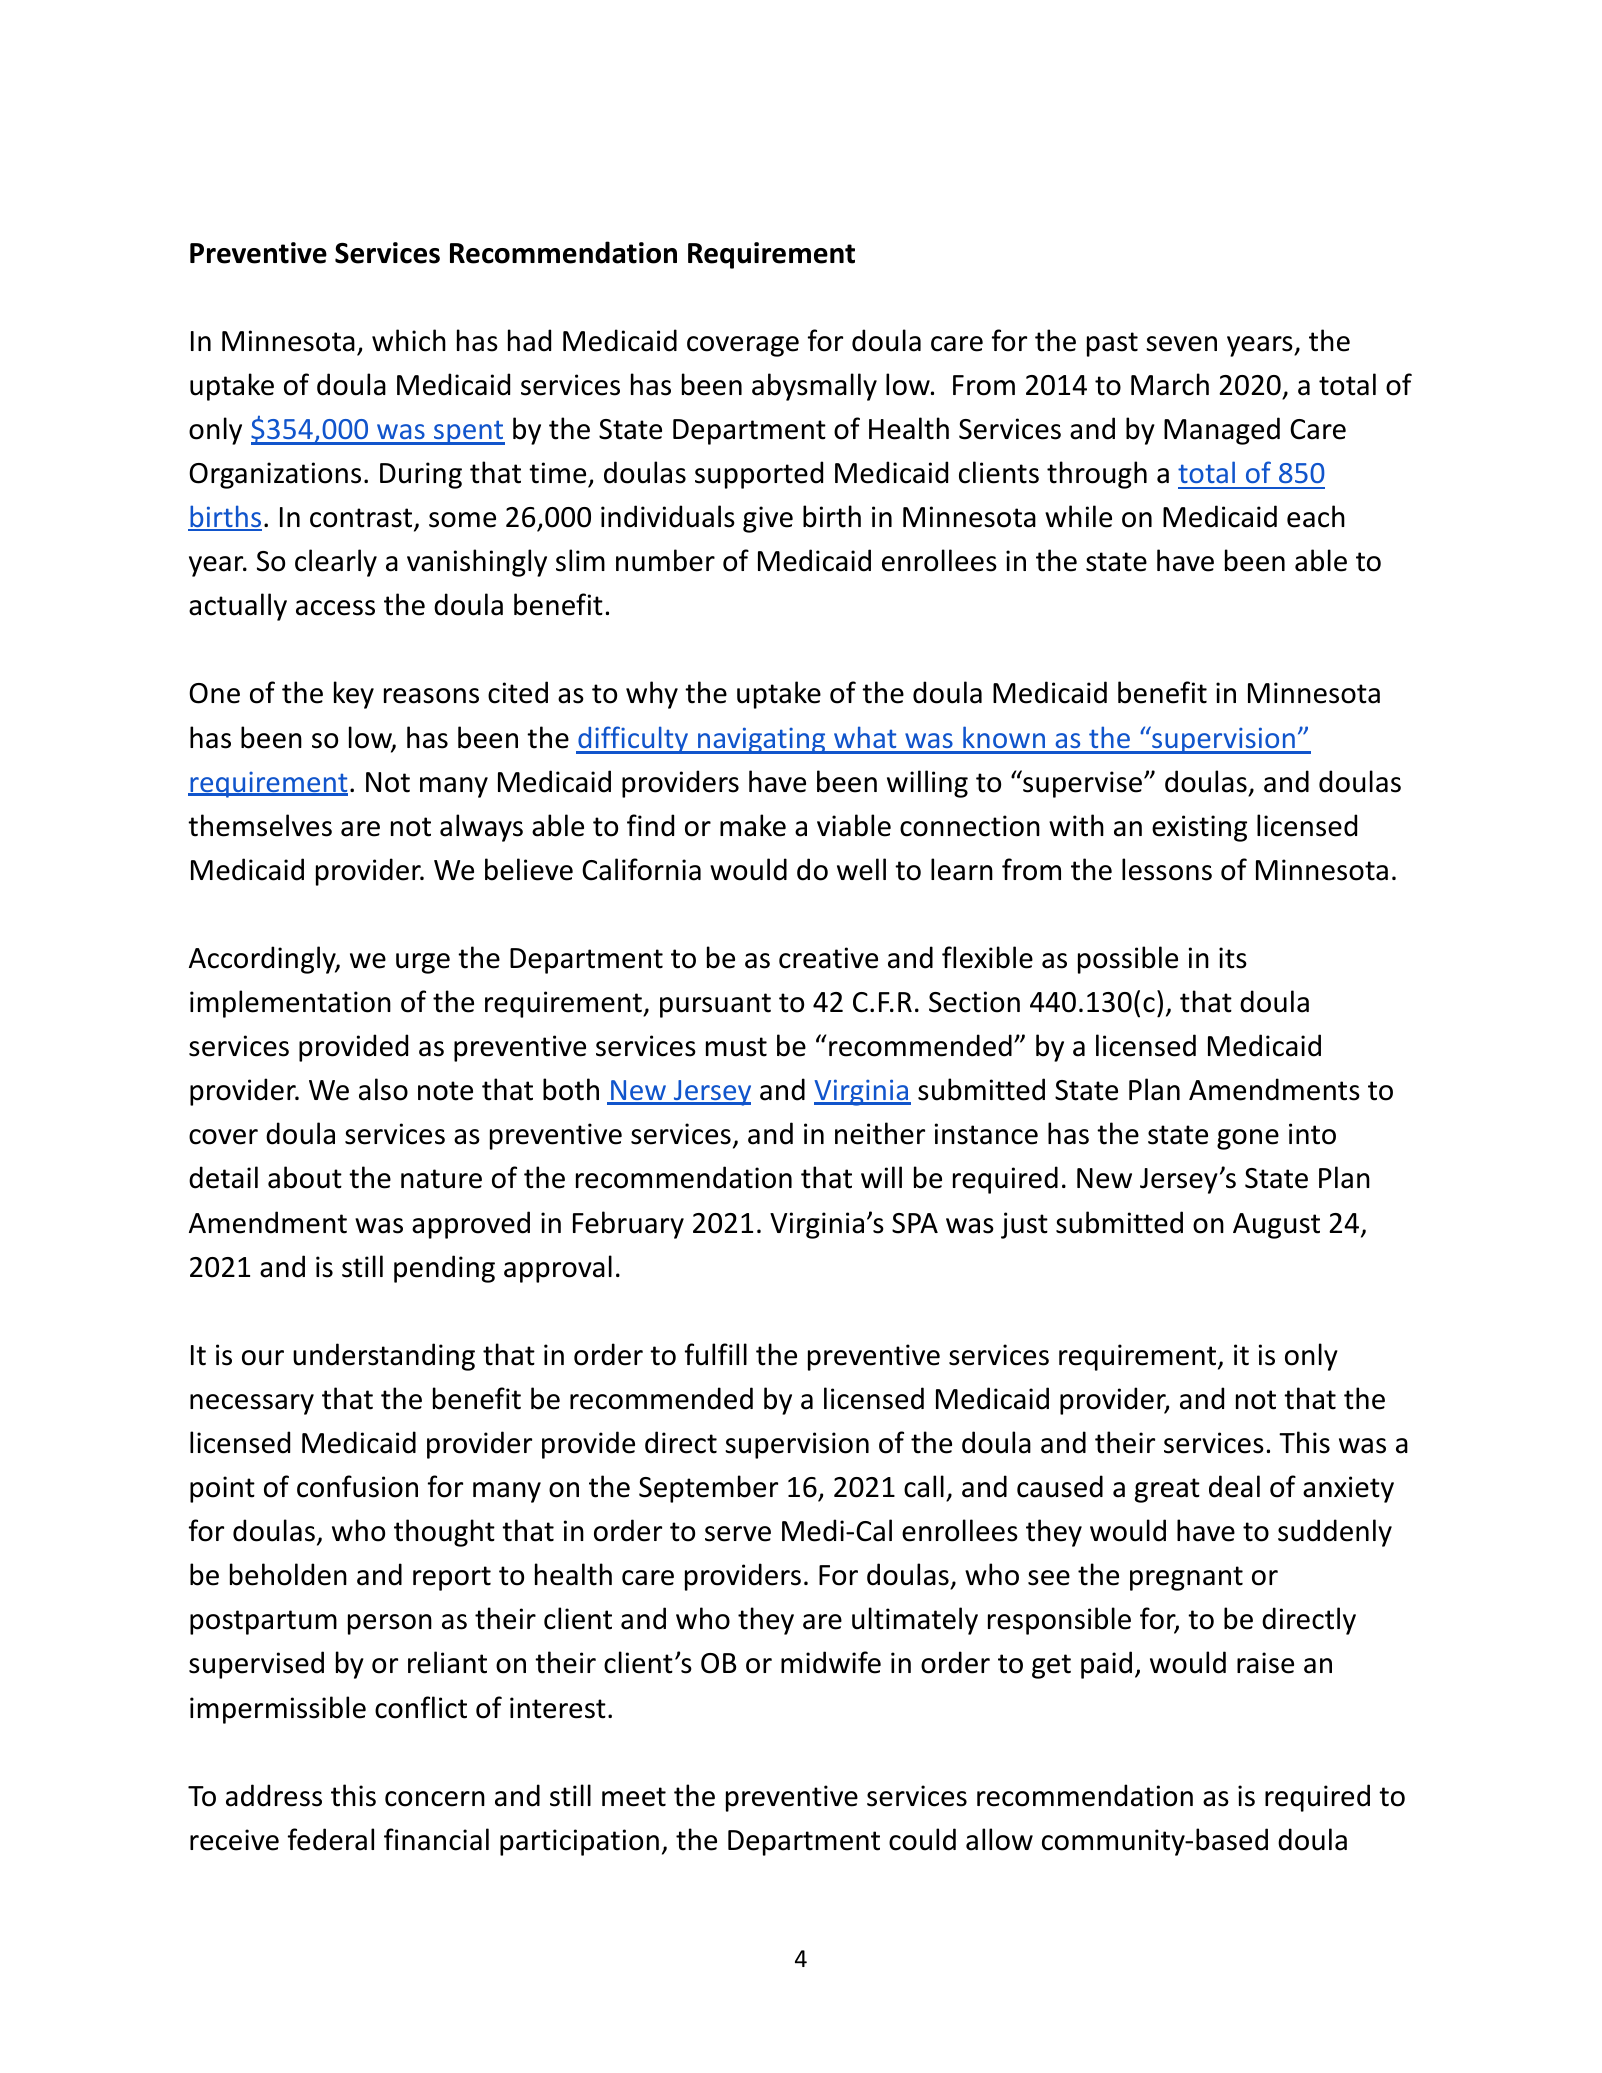  I want to click on could, so click(922, 1839).
